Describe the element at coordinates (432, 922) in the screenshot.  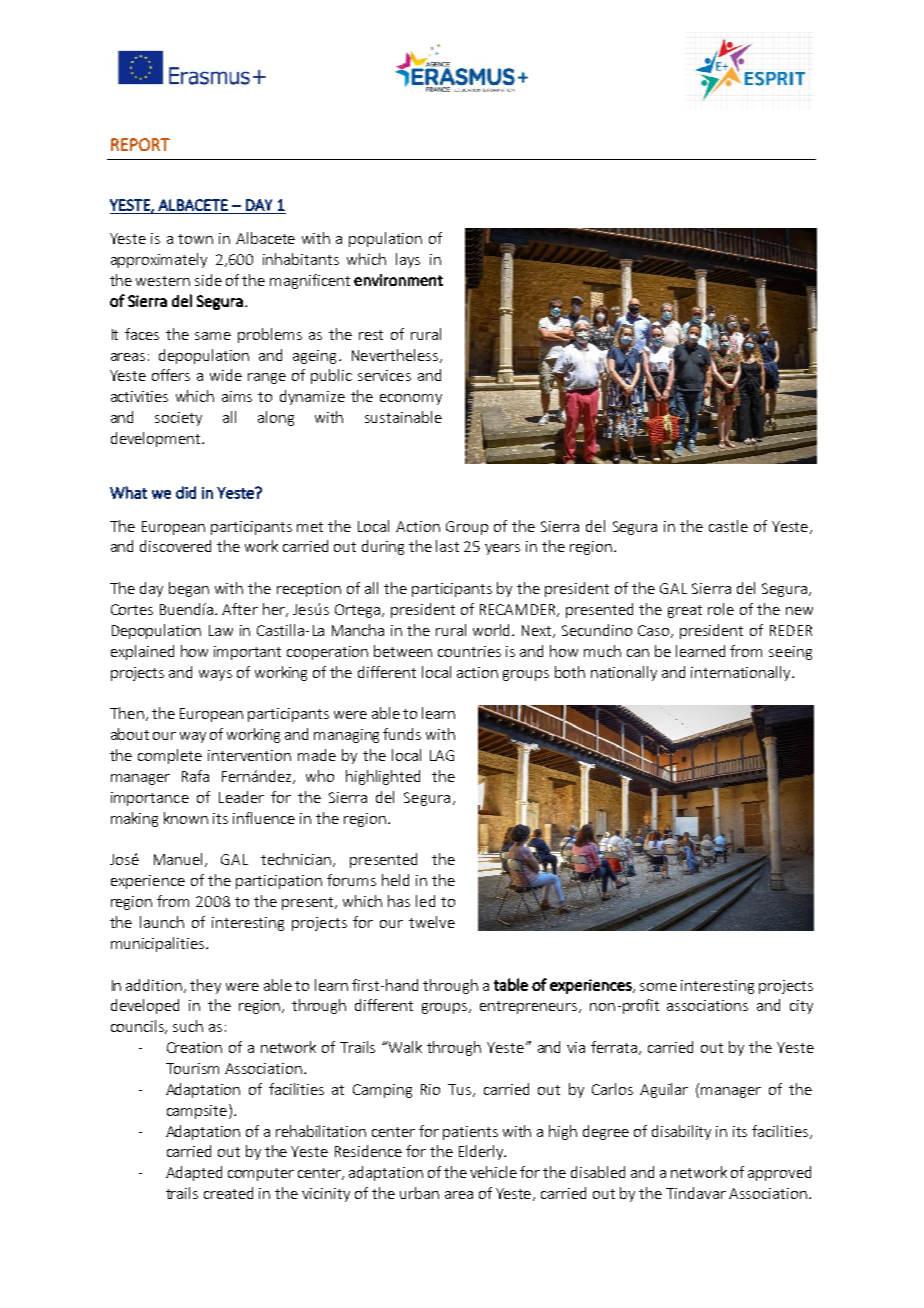
I see `twelve` at that location.
